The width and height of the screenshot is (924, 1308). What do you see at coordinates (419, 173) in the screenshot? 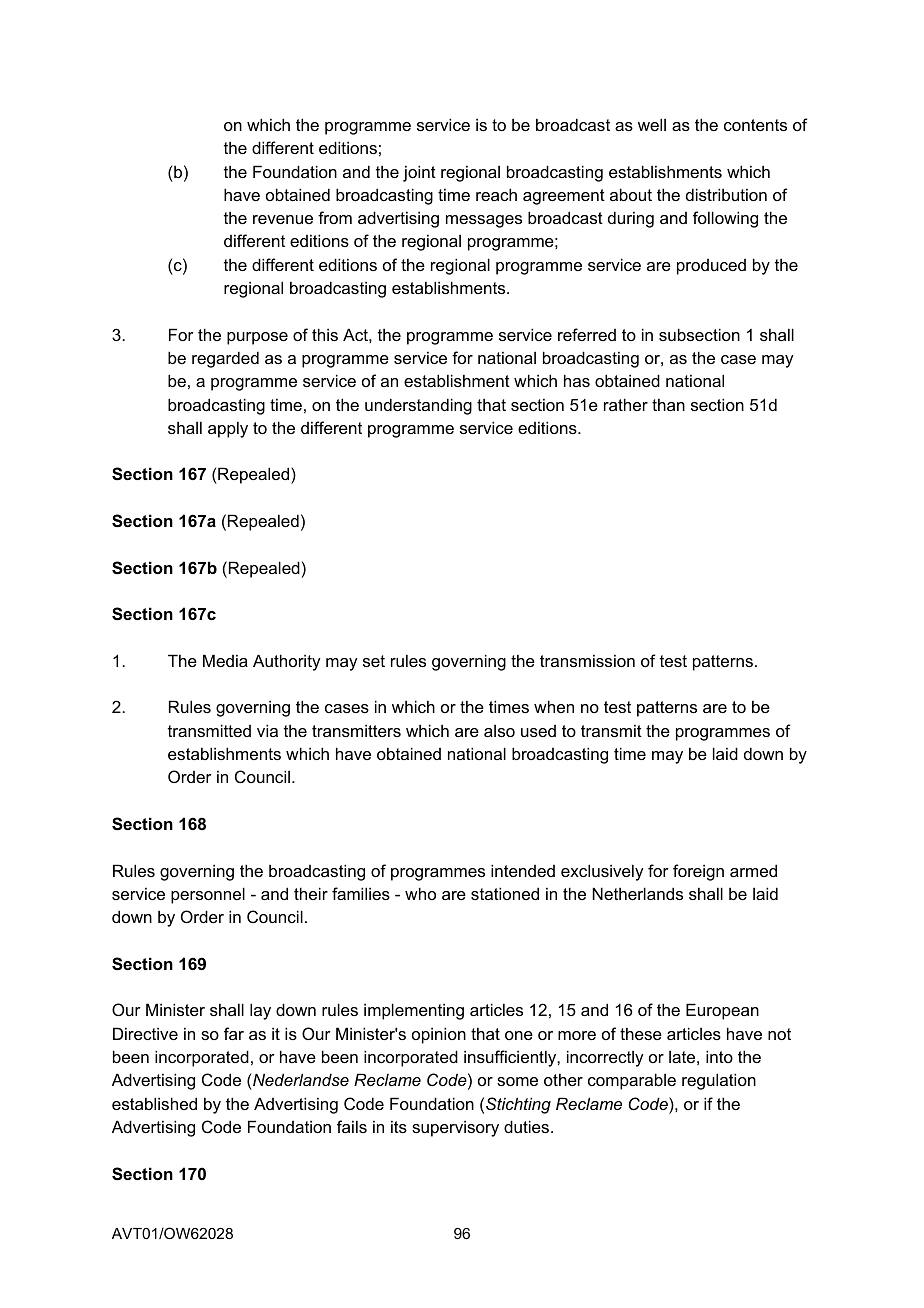
I see `joint` at bounding box center [419, 173].
